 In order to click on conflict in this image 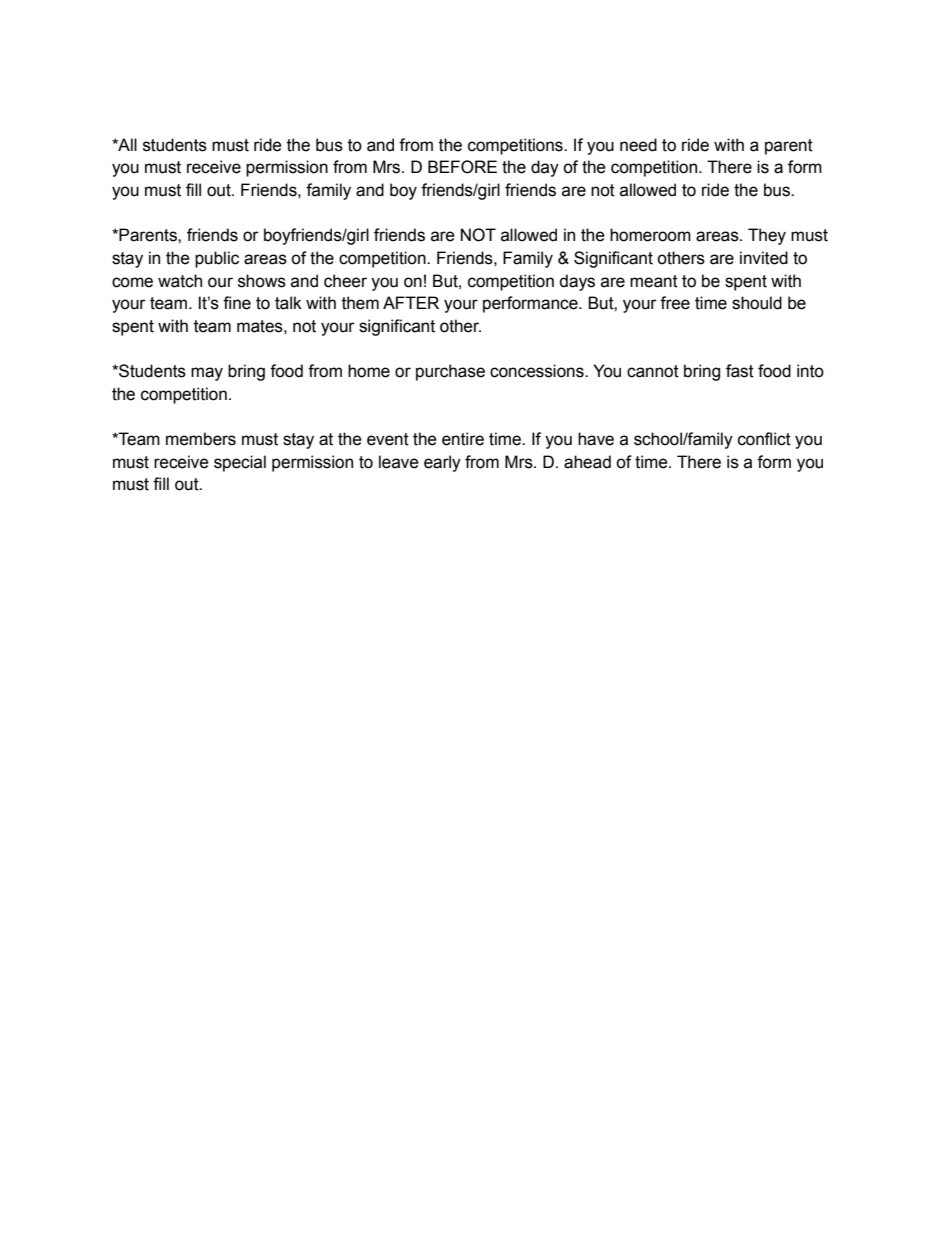, I will do `click(764, 439)`.
